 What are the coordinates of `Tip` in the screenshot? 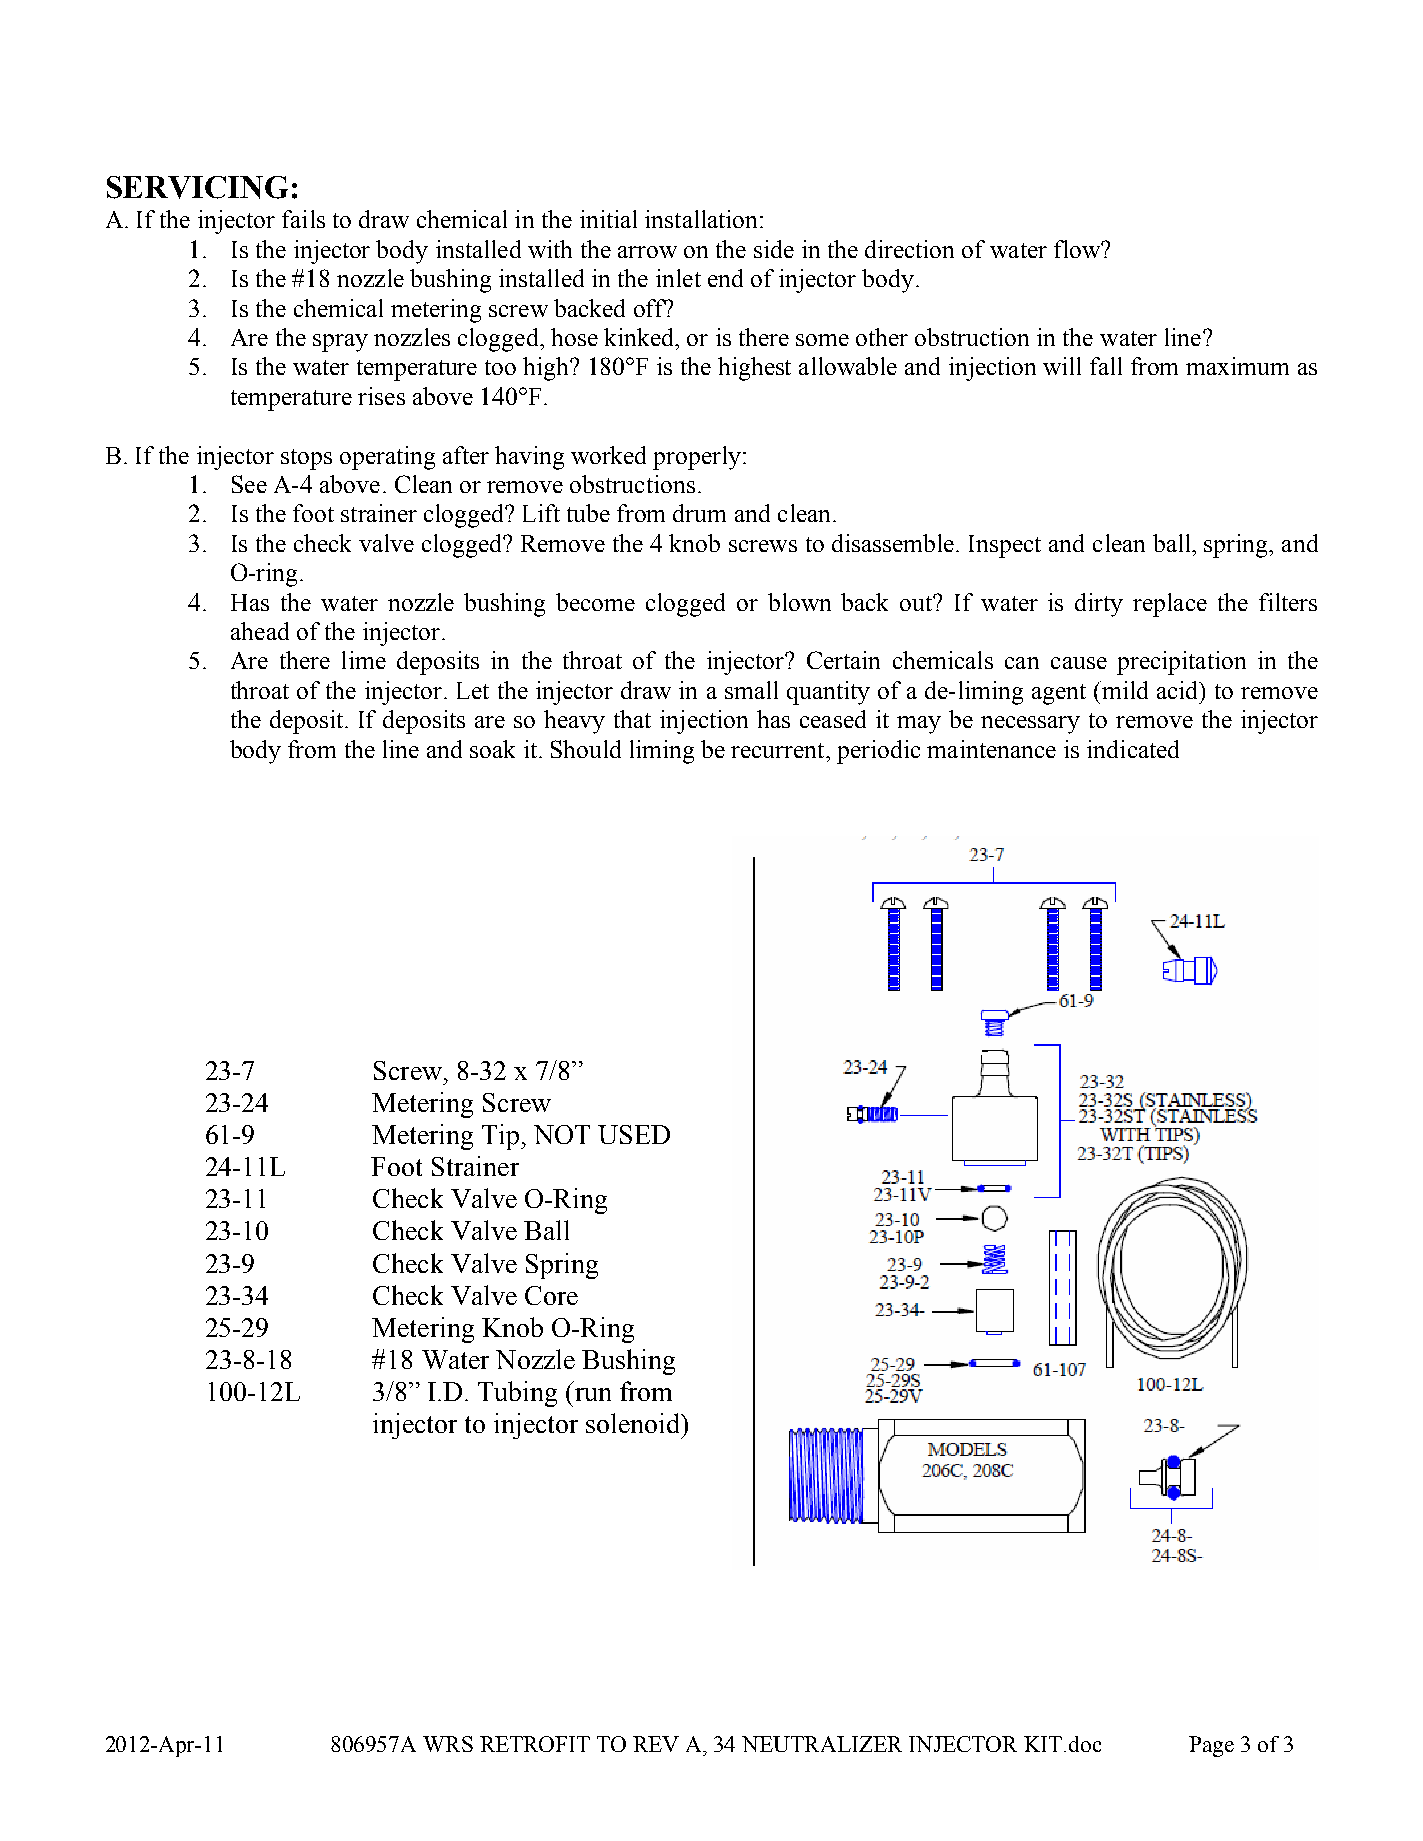 It's located at (502, 1137).
